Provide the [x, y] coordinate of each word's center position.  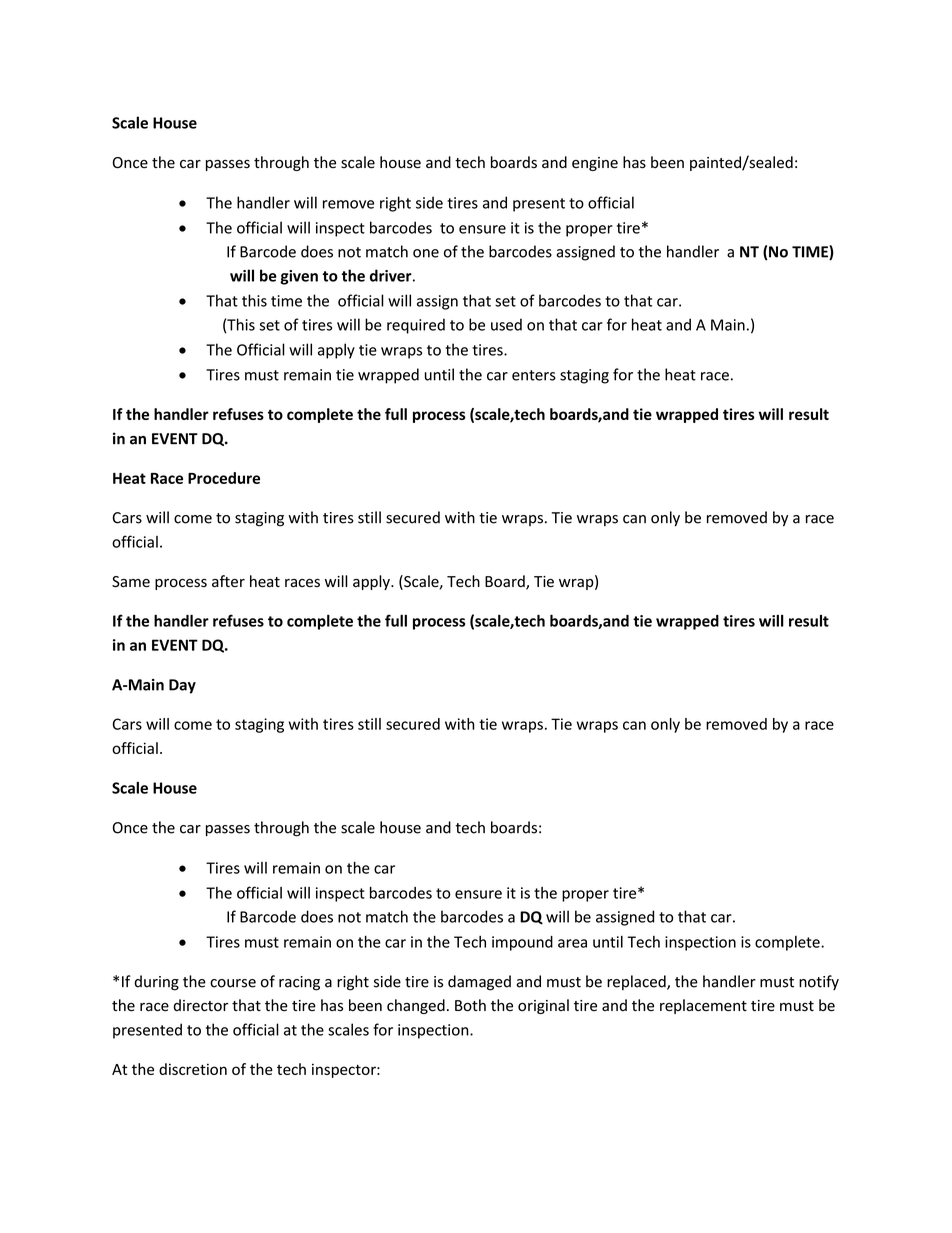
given [299, 277]
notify [819, 982]
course [233, 983]
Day [182, 686]
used [506, 324]
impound [522, 943]
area [572, 943]
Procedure [224, 478]
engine [595, 164]
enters [534, 375]
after [228, 581]
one [426, 253]
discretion [193, 1069]
